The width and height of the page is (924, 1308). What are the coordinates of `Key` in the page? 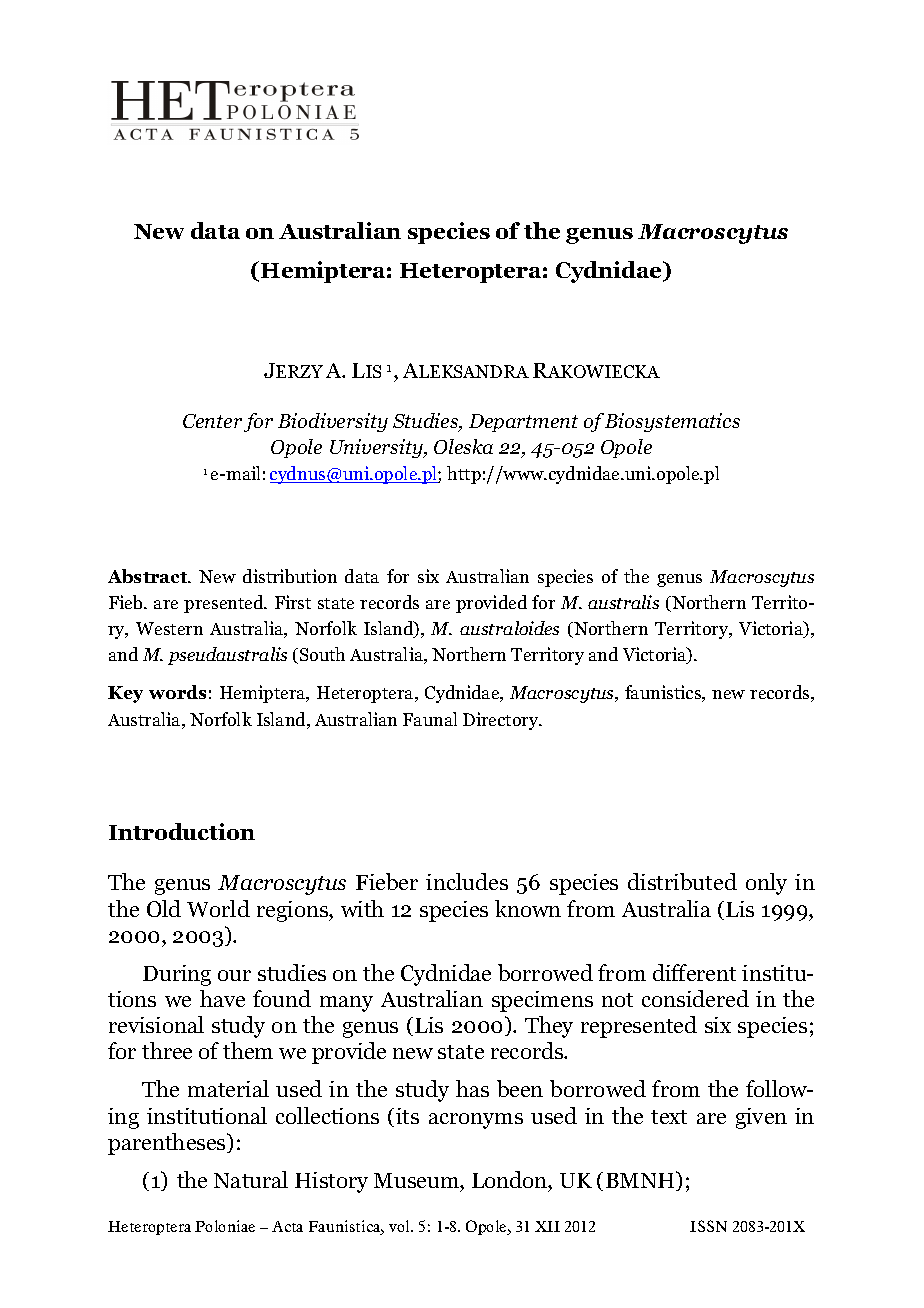 It's located at (125, 694).
